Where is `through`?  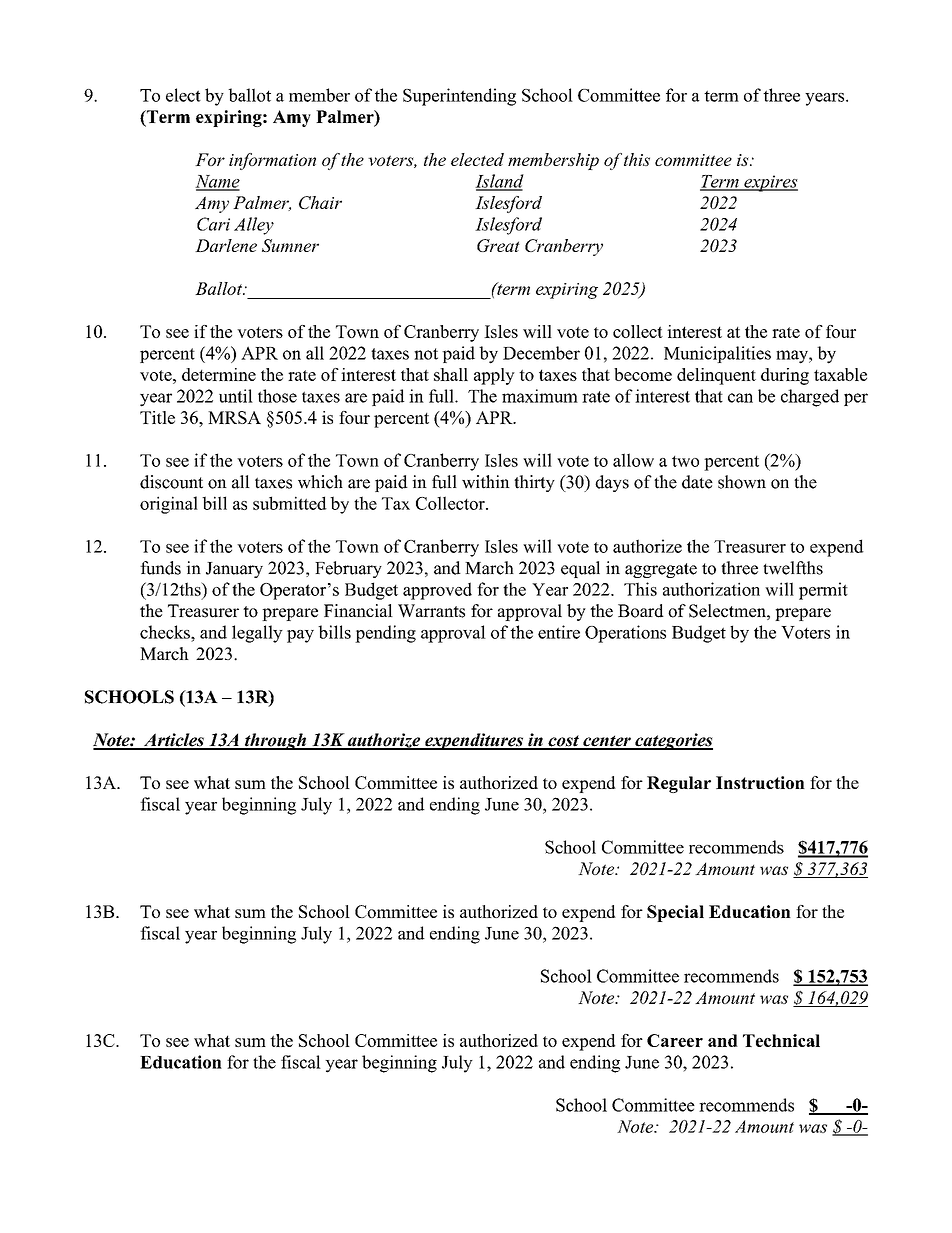 through is located at coordinates (275, 741).
